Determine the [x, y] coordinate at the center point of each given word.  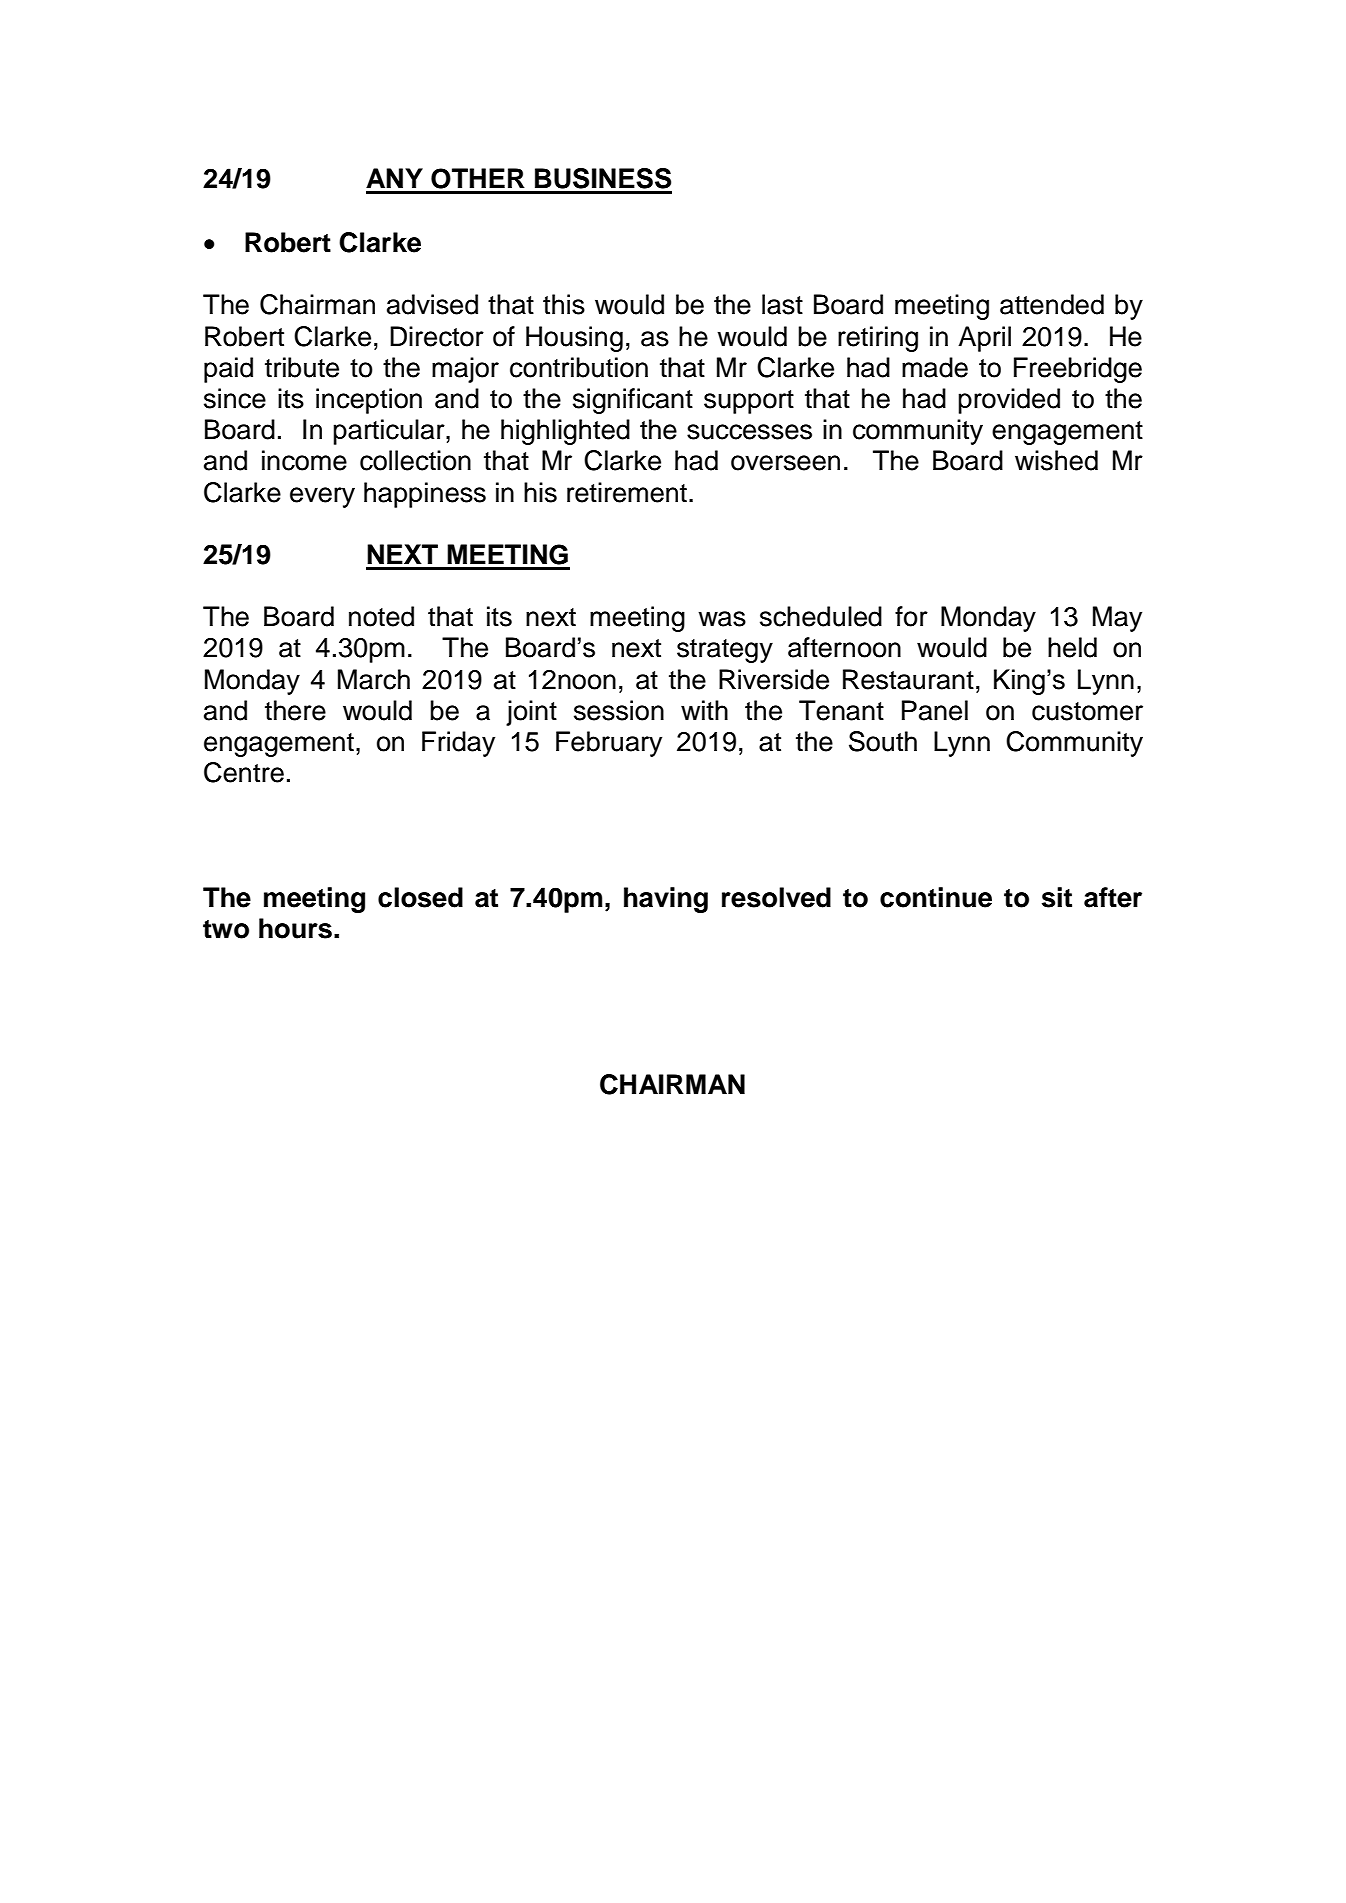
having [666, 900]
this [564, 304]
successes [749, 432]
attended [1052, 304]
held [1072, 647]
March [374, 679]
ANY [394, 178]
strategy [725, 651]
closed [420, 897]
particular [390, 432]
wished [1056, 460]
